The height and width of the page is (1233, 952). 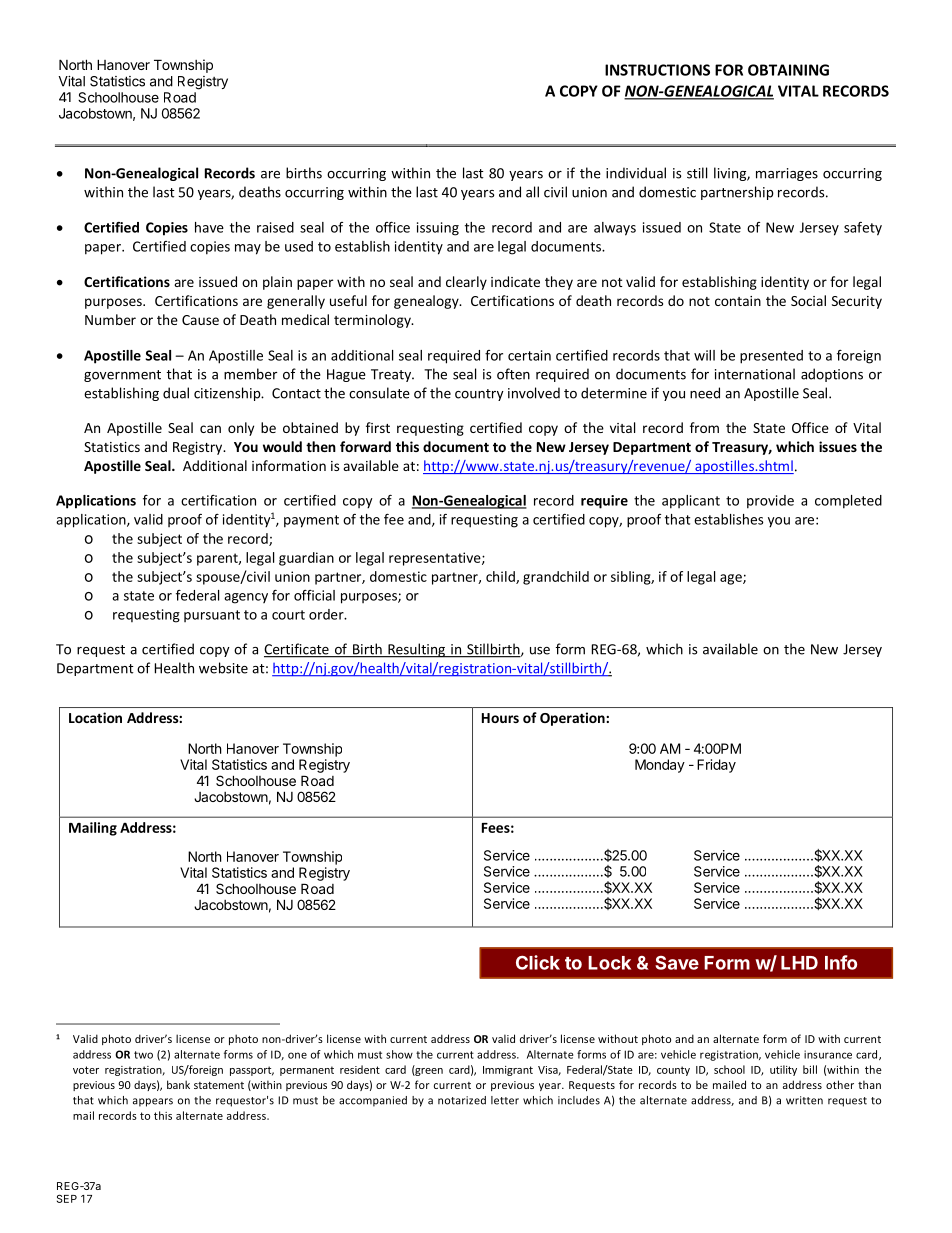 I want to click on country, so click(x=479, y=395).
